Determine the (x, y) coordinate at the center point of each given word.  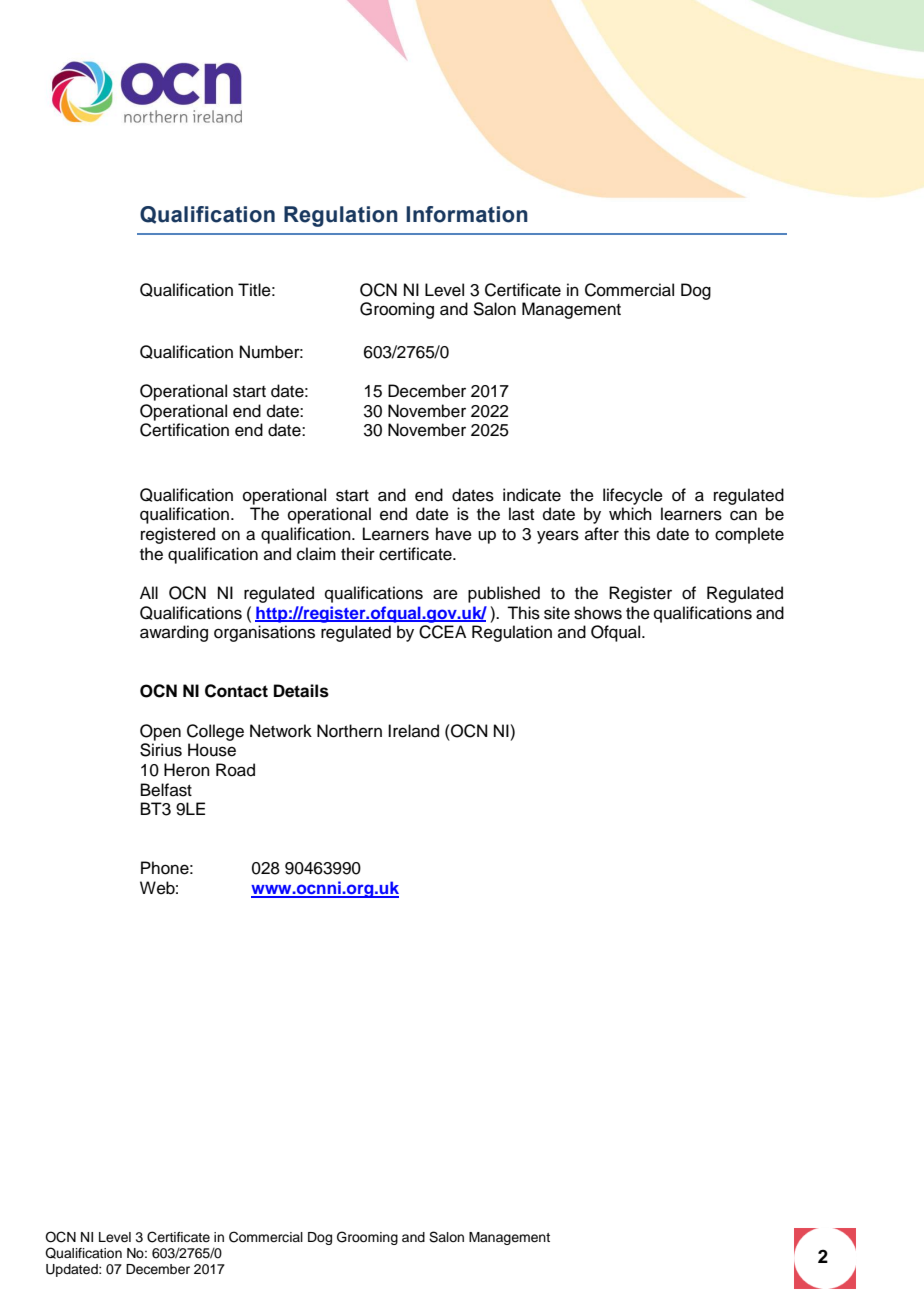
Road (235, 770)
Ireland (413, 731)
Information (467, 214)
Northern (349, 731)
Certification (184, 430)
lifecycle (633, 496)
